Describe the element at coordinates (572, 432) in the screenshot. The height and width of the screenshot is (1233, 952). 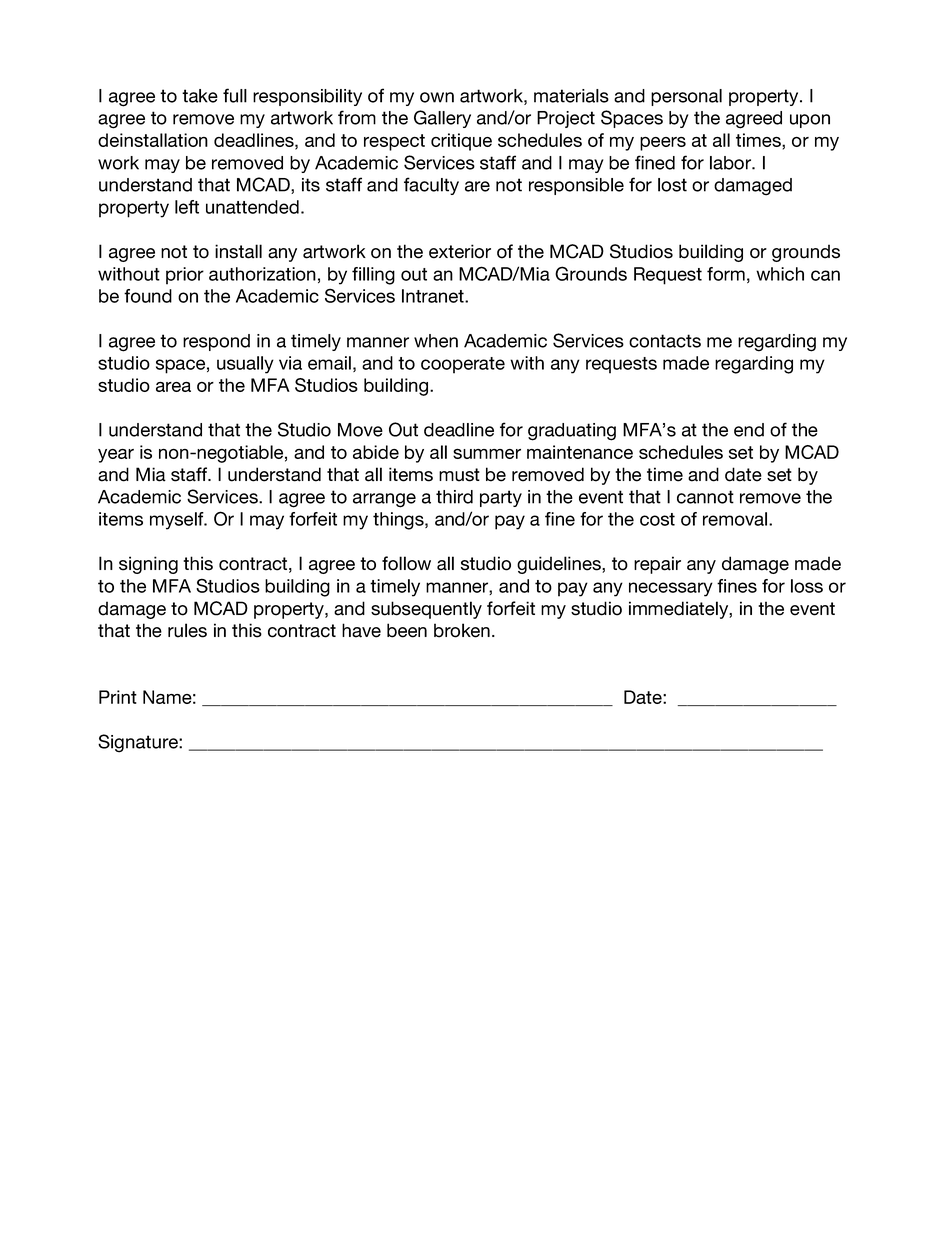
I see `graduating` at that location.
